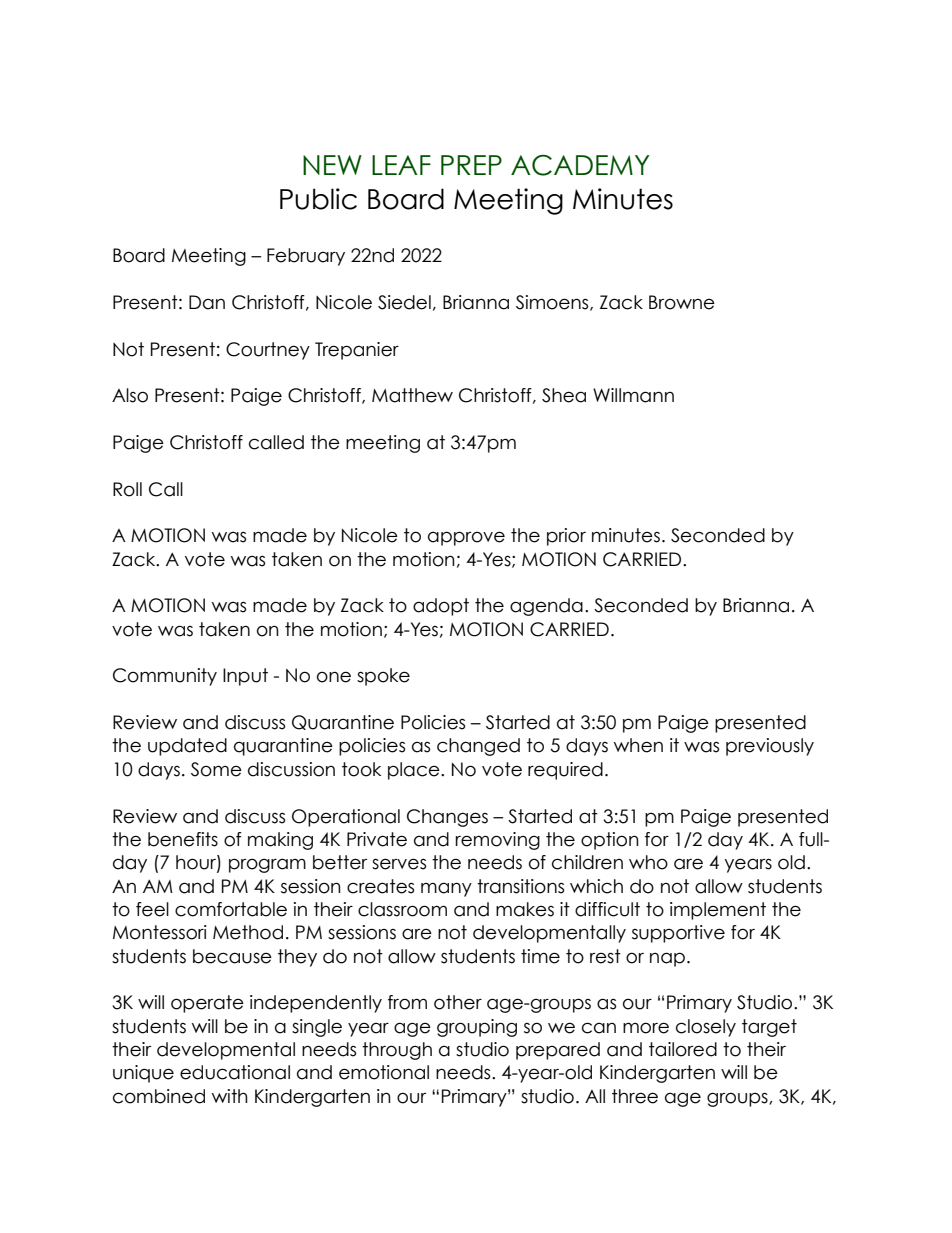 The width and height of the document is (952, 1233). What do you see at coordinates (546, 607) in the document?
I see `agenda` at bounding box center [546, 607].
